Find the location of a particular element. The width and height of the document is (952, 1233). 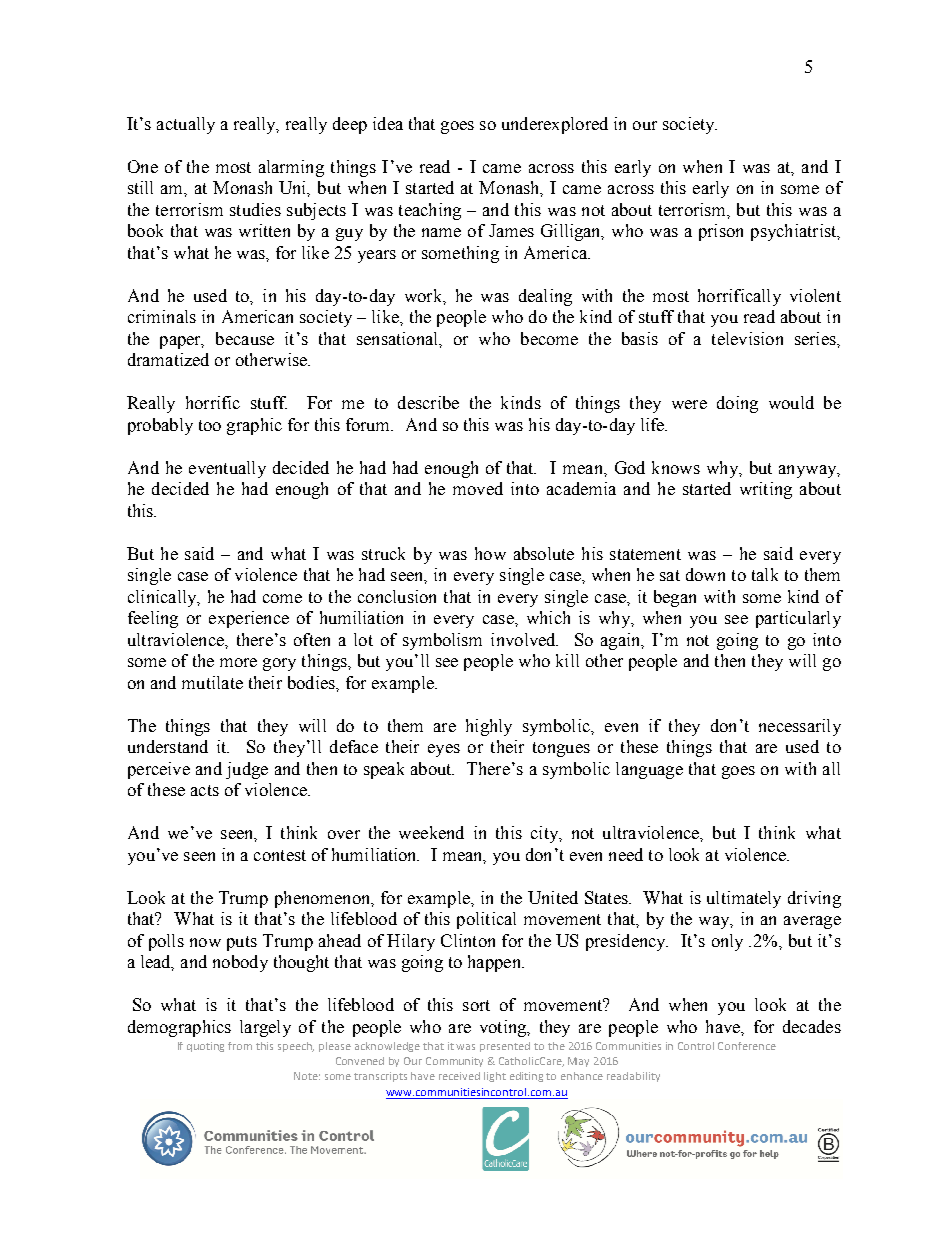

sort is located at coordinates (476, 1005).
